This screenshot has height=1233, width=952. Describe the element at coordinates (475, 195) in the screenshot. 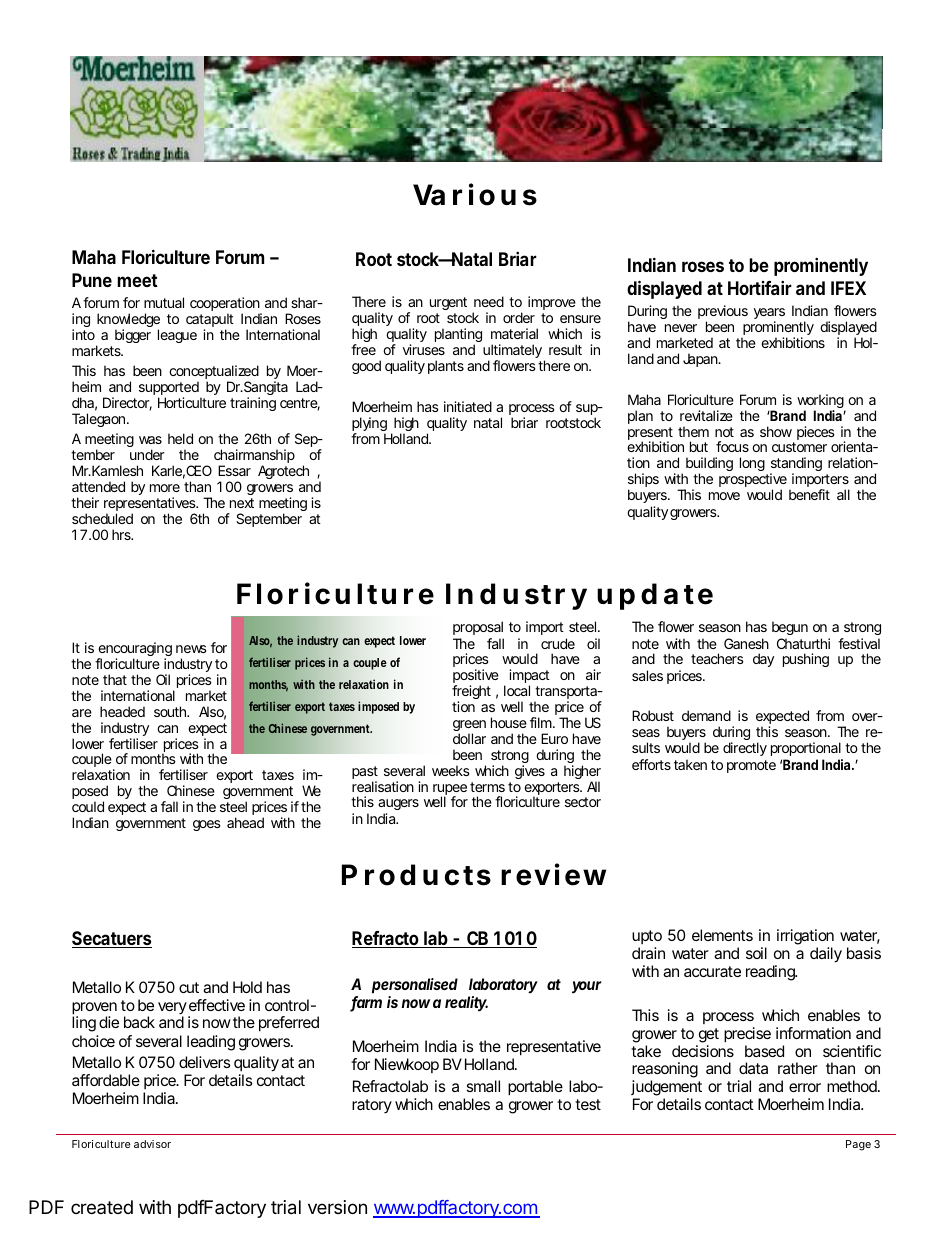

I see `Various` at that location.
